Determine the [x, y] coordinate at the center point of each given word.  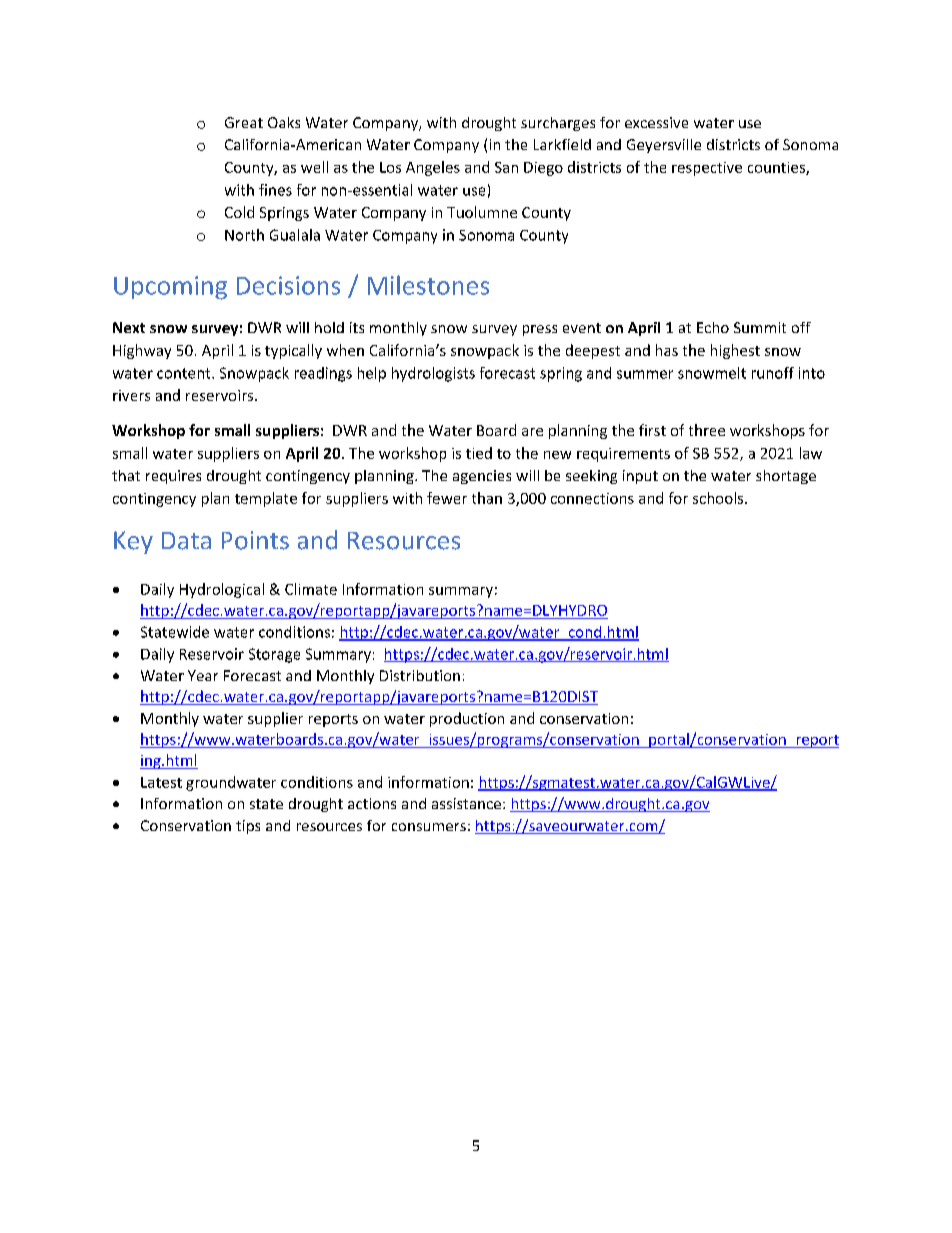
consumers [429, 827]
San [506, 167]
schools [719, 498]
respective [707, 169]
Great [244, 122]
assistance [468, 803]
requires [173, 477]
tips [248, 827]
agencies [482, 477]
